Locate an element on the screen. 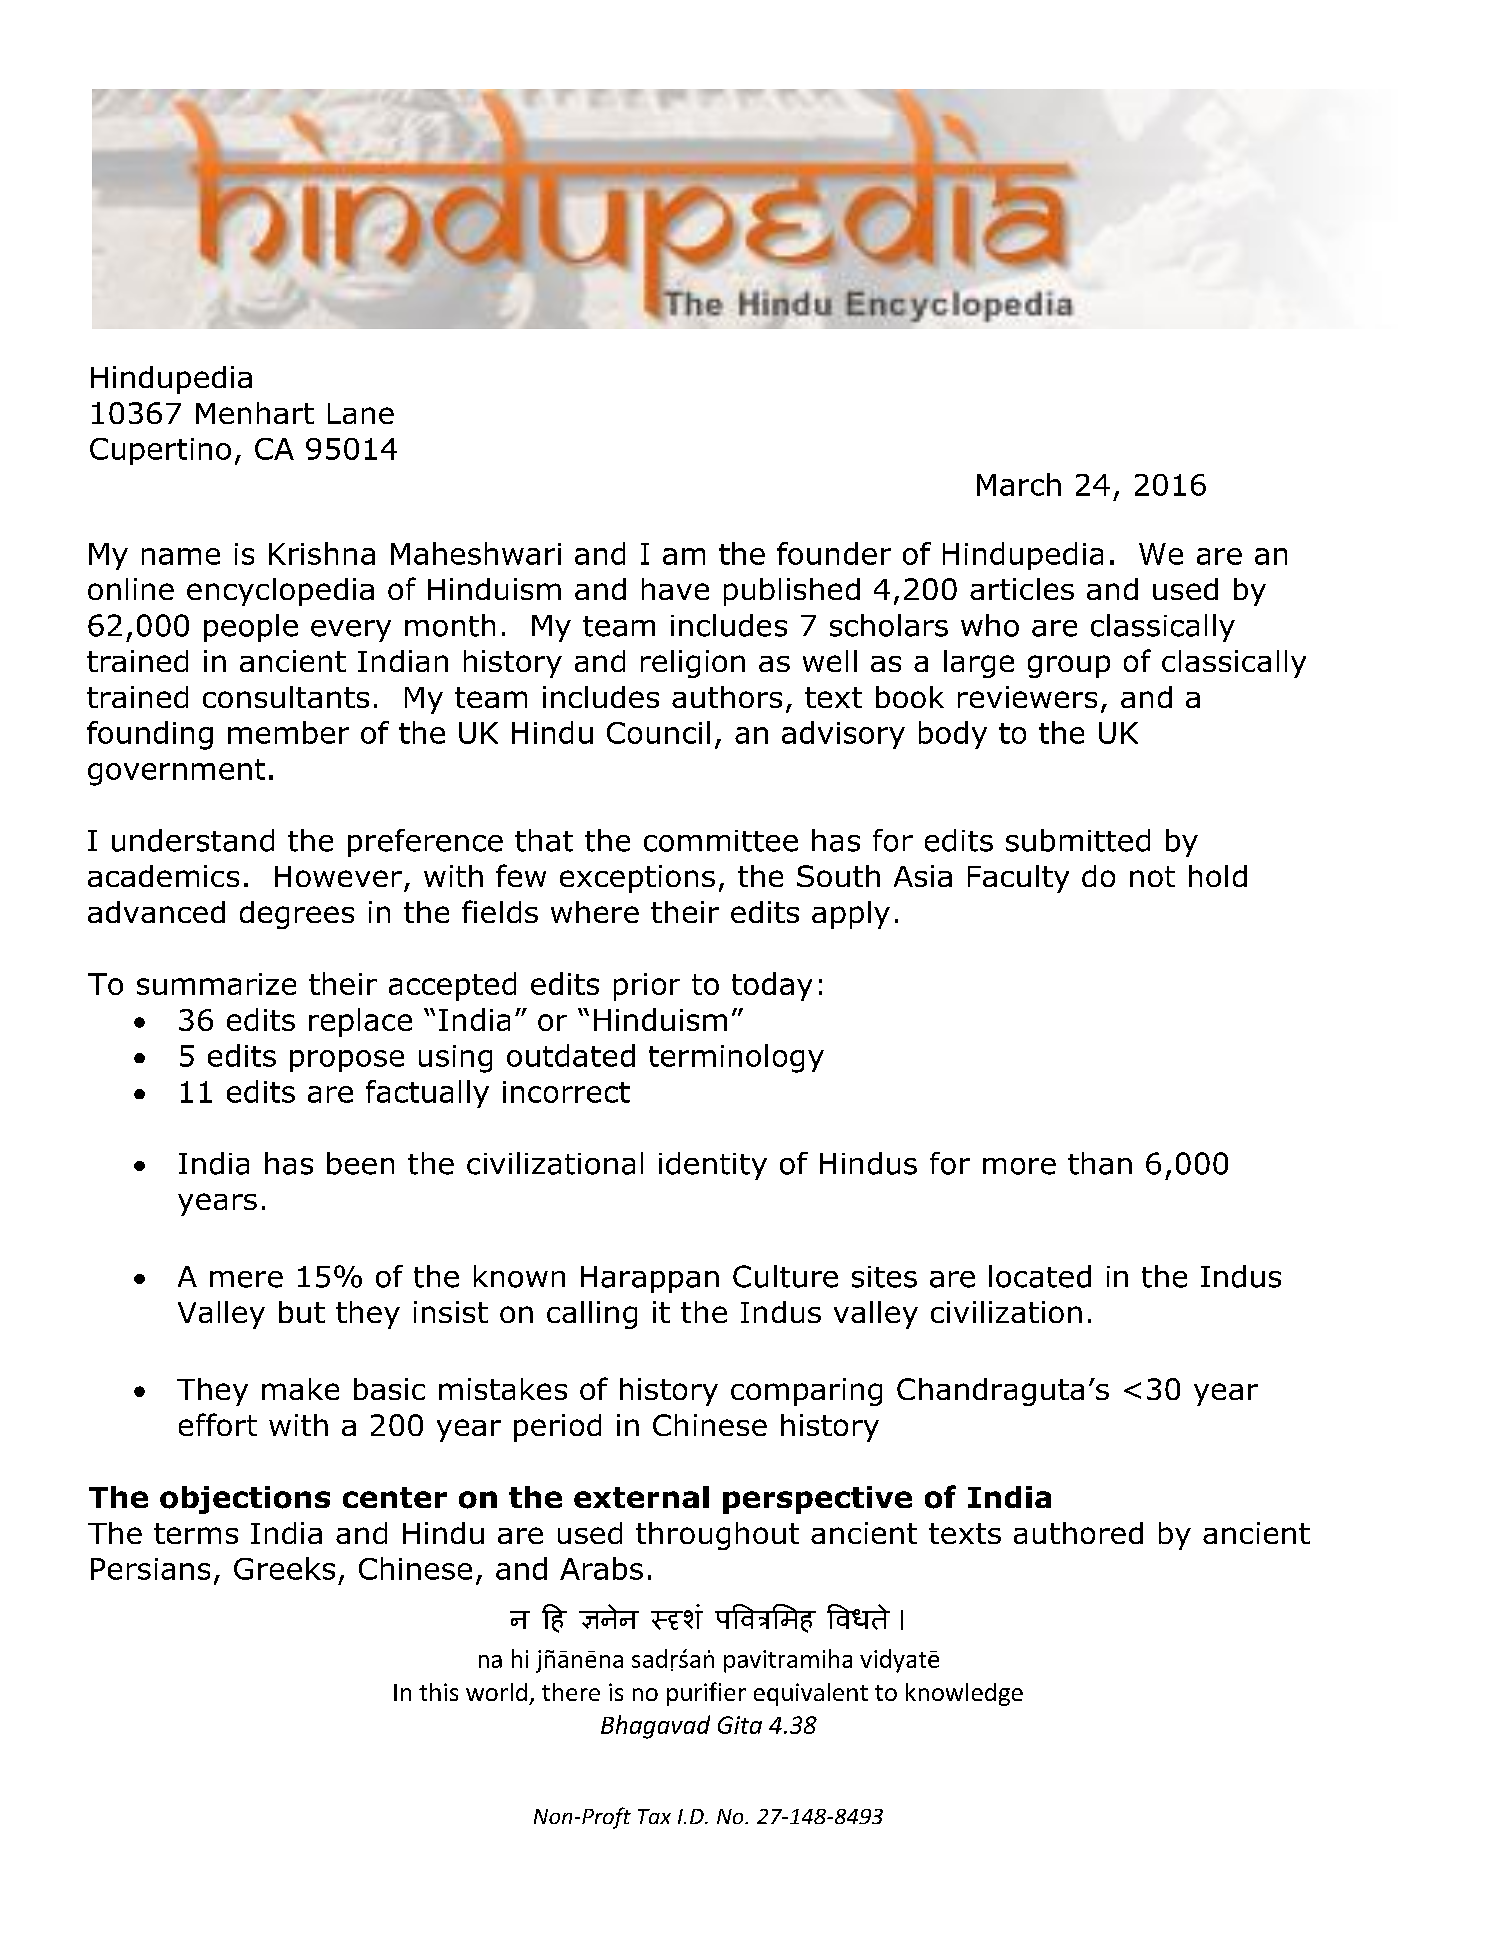 This screenshot has height=1948, width=1505. March is located at coordinates (1019, 484).
